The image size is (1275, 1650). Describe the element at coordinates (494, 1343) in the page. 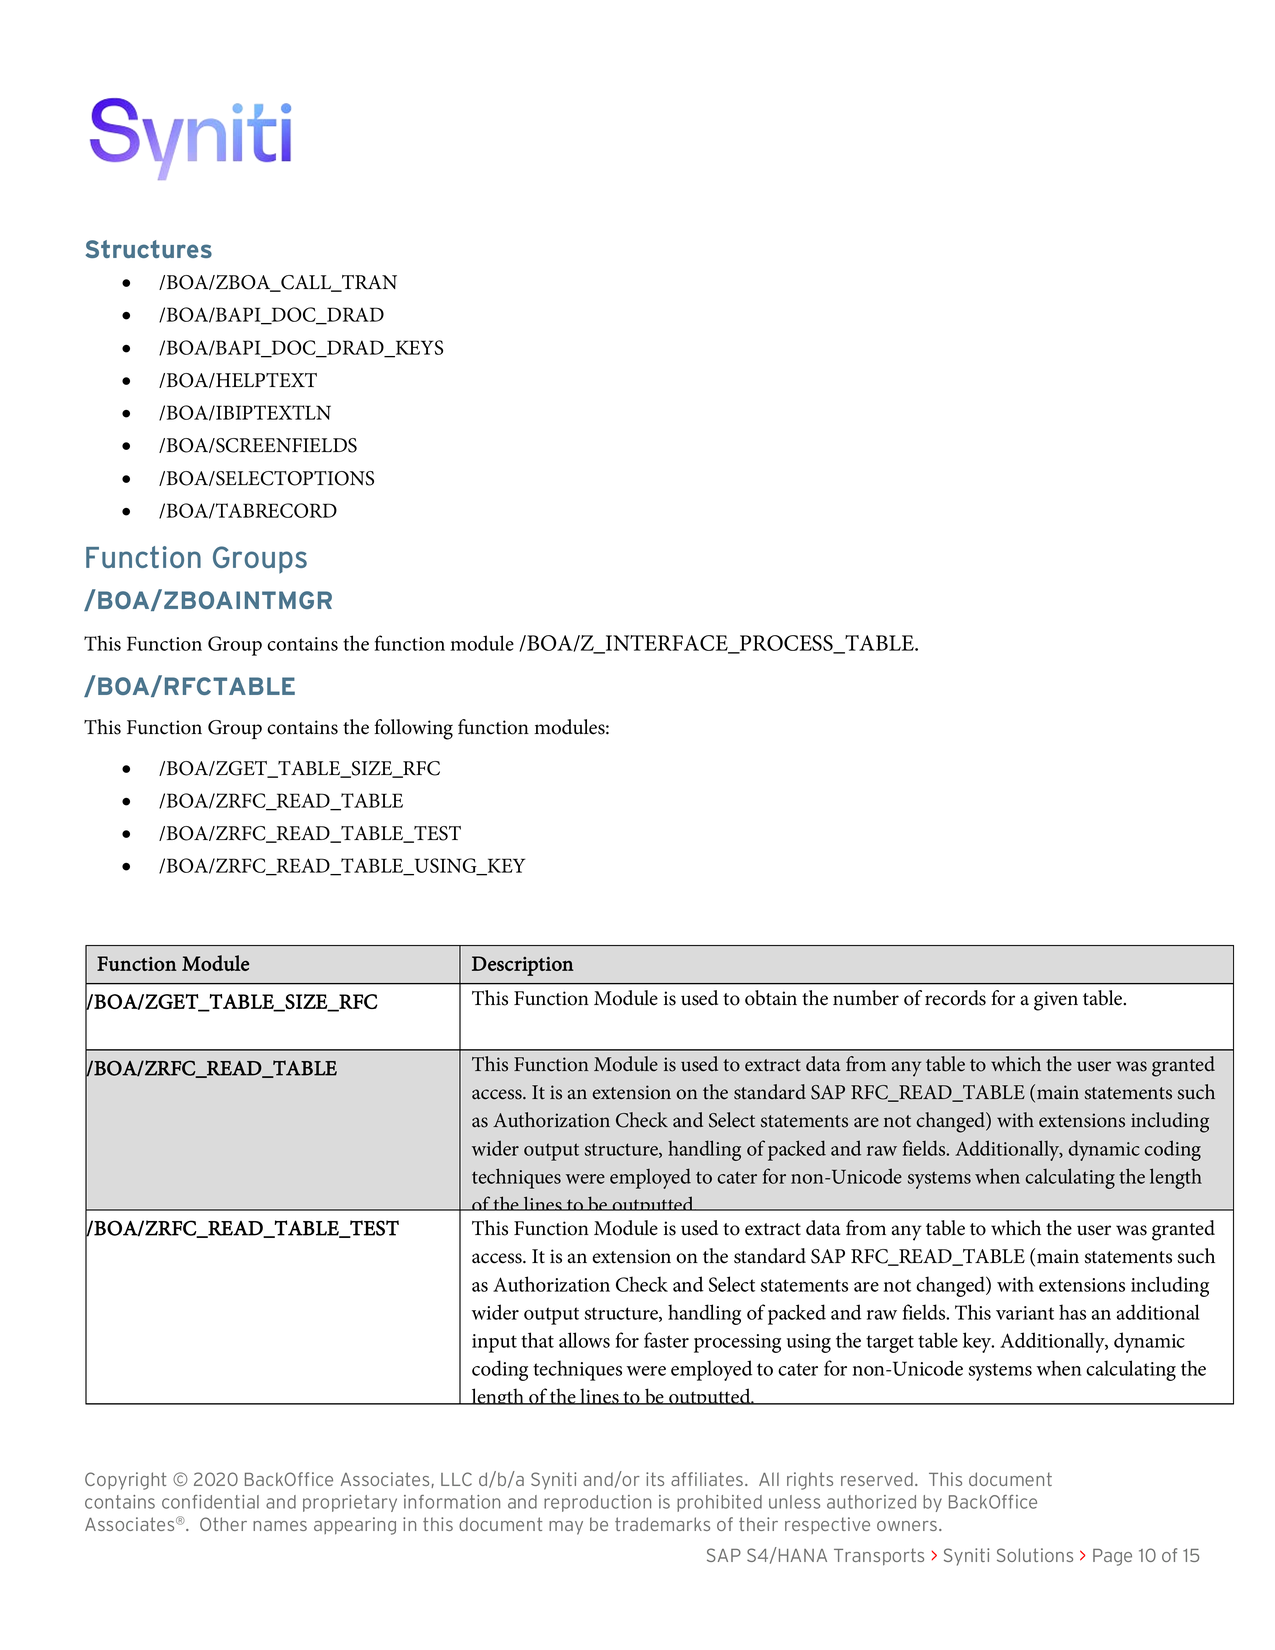

I see `input` at that location.
